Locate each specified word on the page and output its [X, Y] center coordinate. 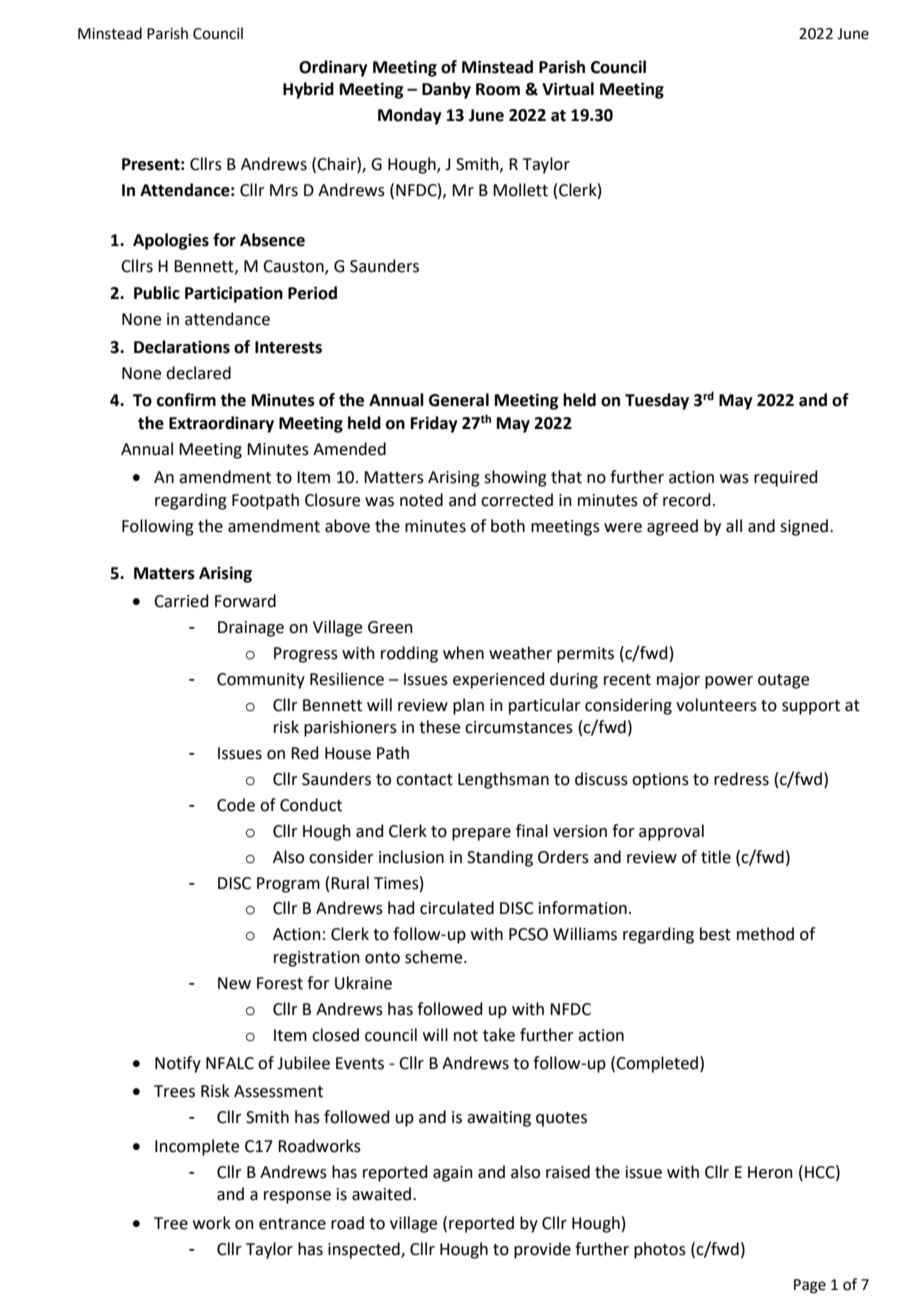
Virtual [568, 89]
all [734, 526]
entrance [292, 1224]
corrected [517, 500]
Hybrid [308, 90]
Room [498, 89]
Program [288, 885]
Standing [500, 858]
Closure [332, 500]
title [716, 857]
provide [542, 1250]
